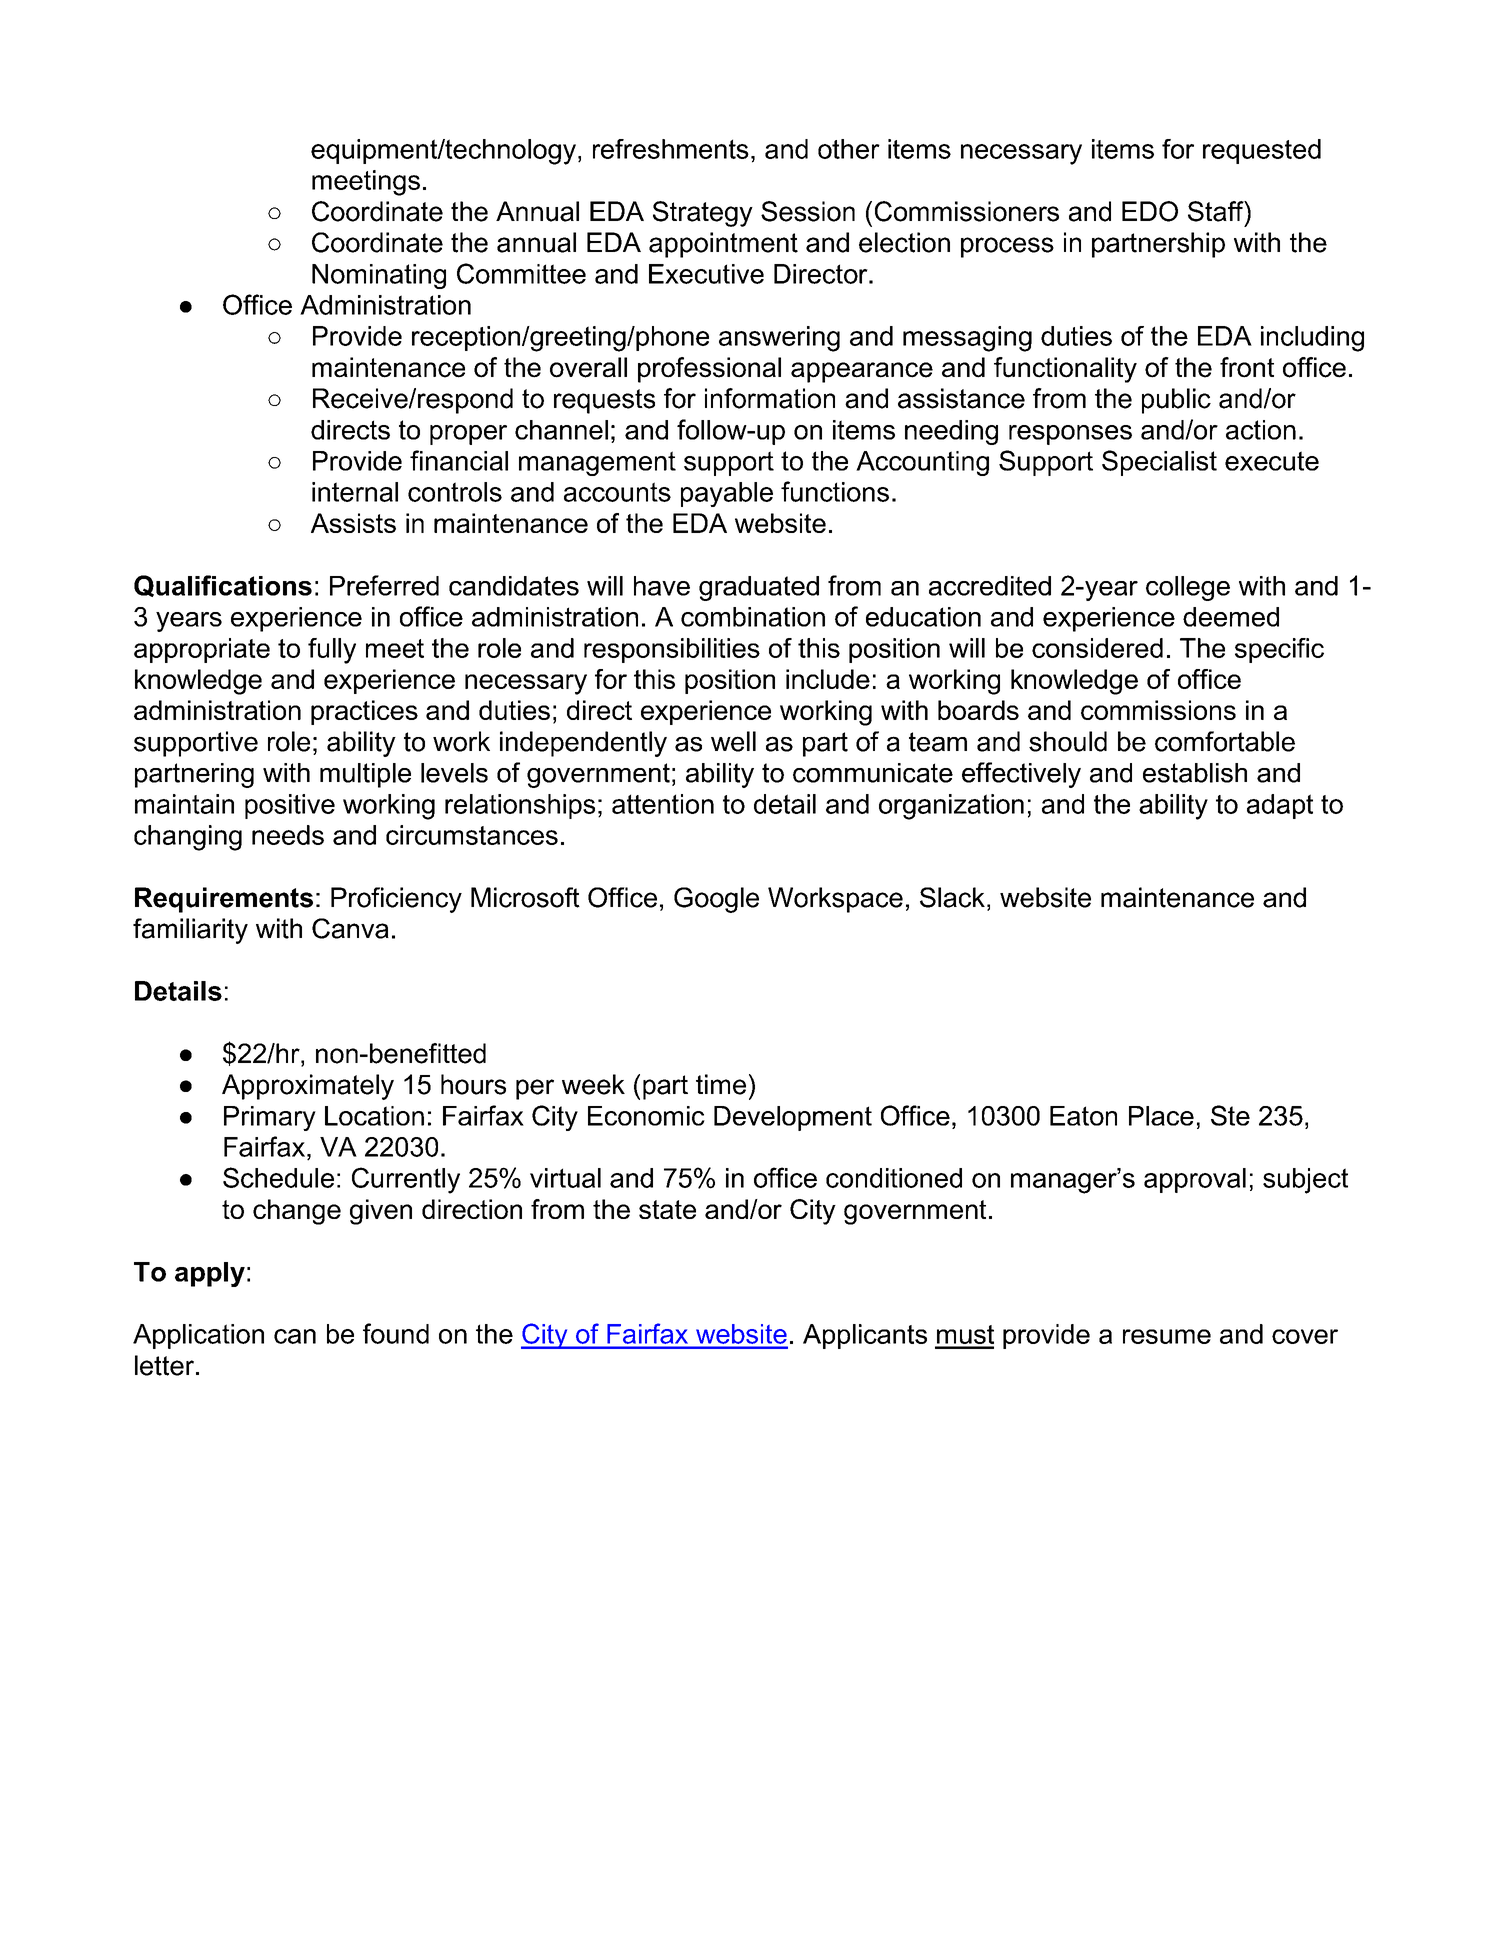 This image has height=1953, width=1509. I want to click on Applicants, so click(865, 1336).
